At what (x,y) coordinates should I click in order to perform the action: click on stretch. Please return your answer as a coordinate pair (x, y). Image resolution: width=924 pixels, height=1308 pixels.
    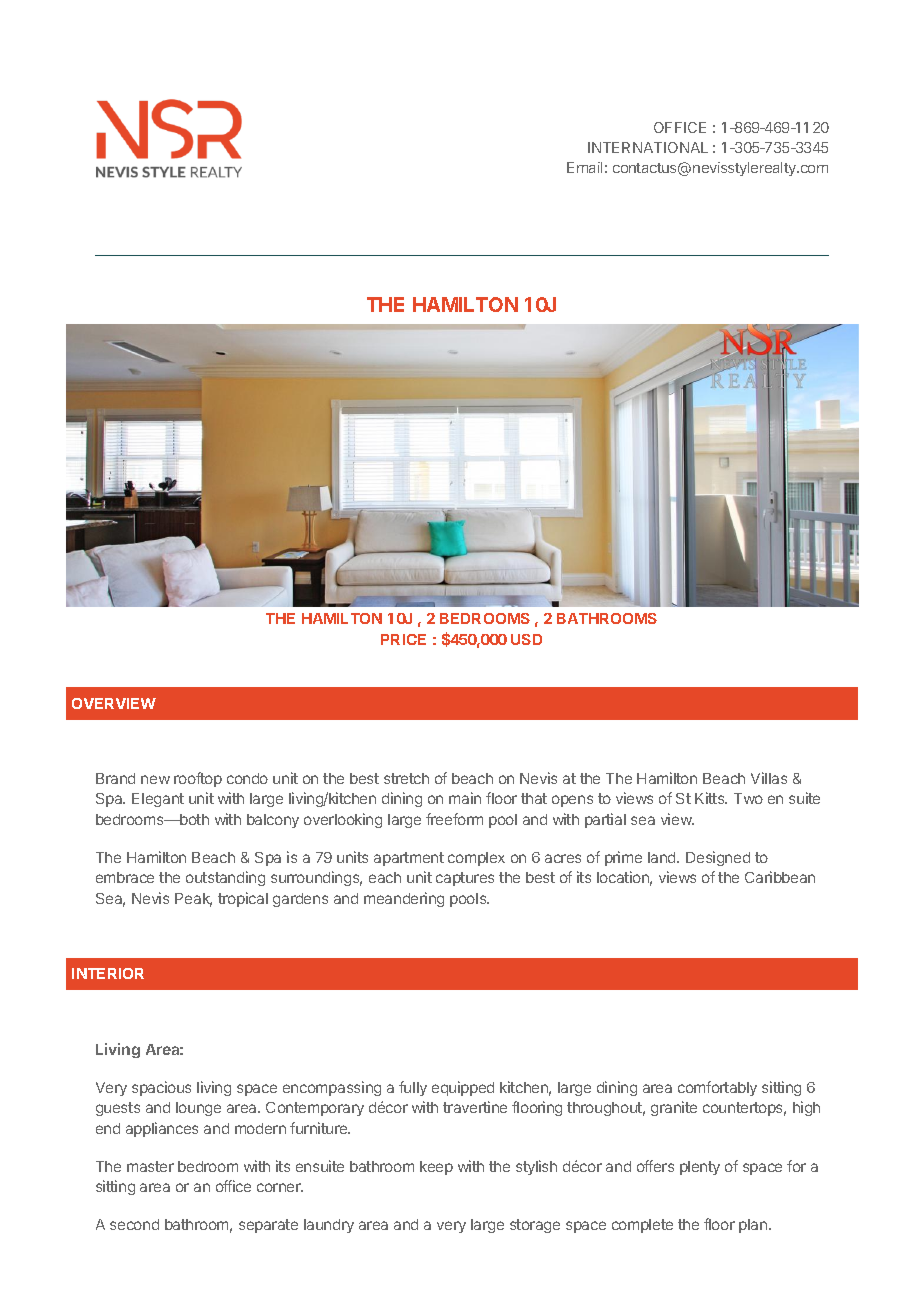
    Looking at the image, I should click on (406, 778).
